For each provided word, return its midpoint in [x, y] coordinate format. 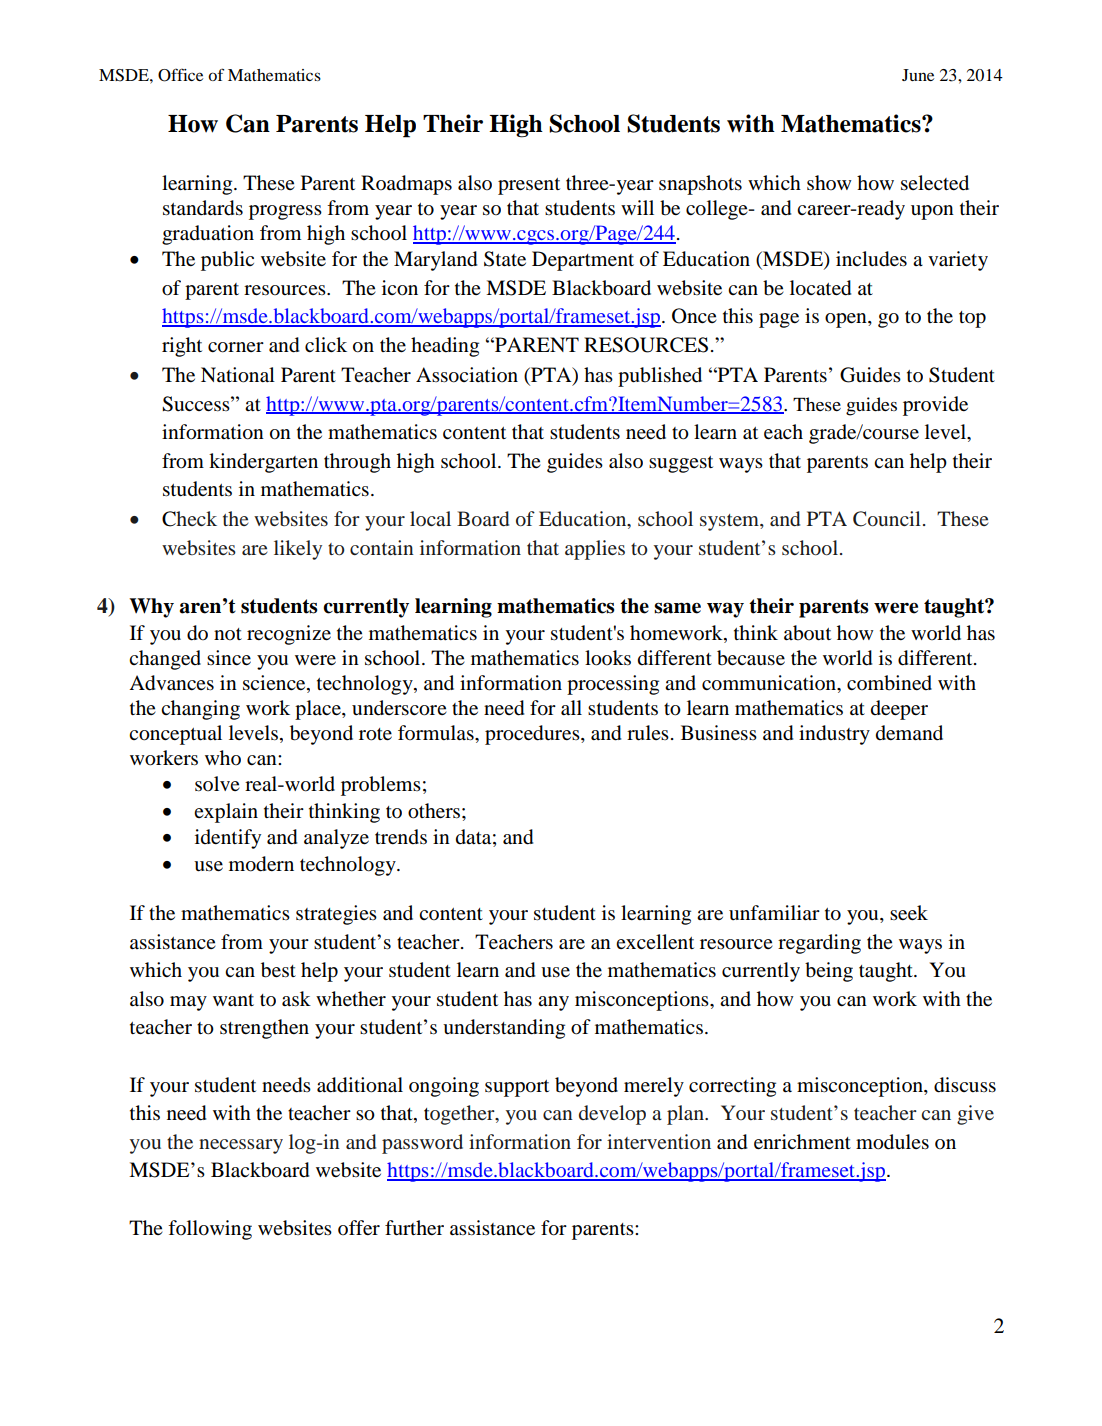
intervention [659, 1141]
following [210, 1230]
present [529, 186]
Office [180, 75]
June [918, 75]
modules [892, 1142]
